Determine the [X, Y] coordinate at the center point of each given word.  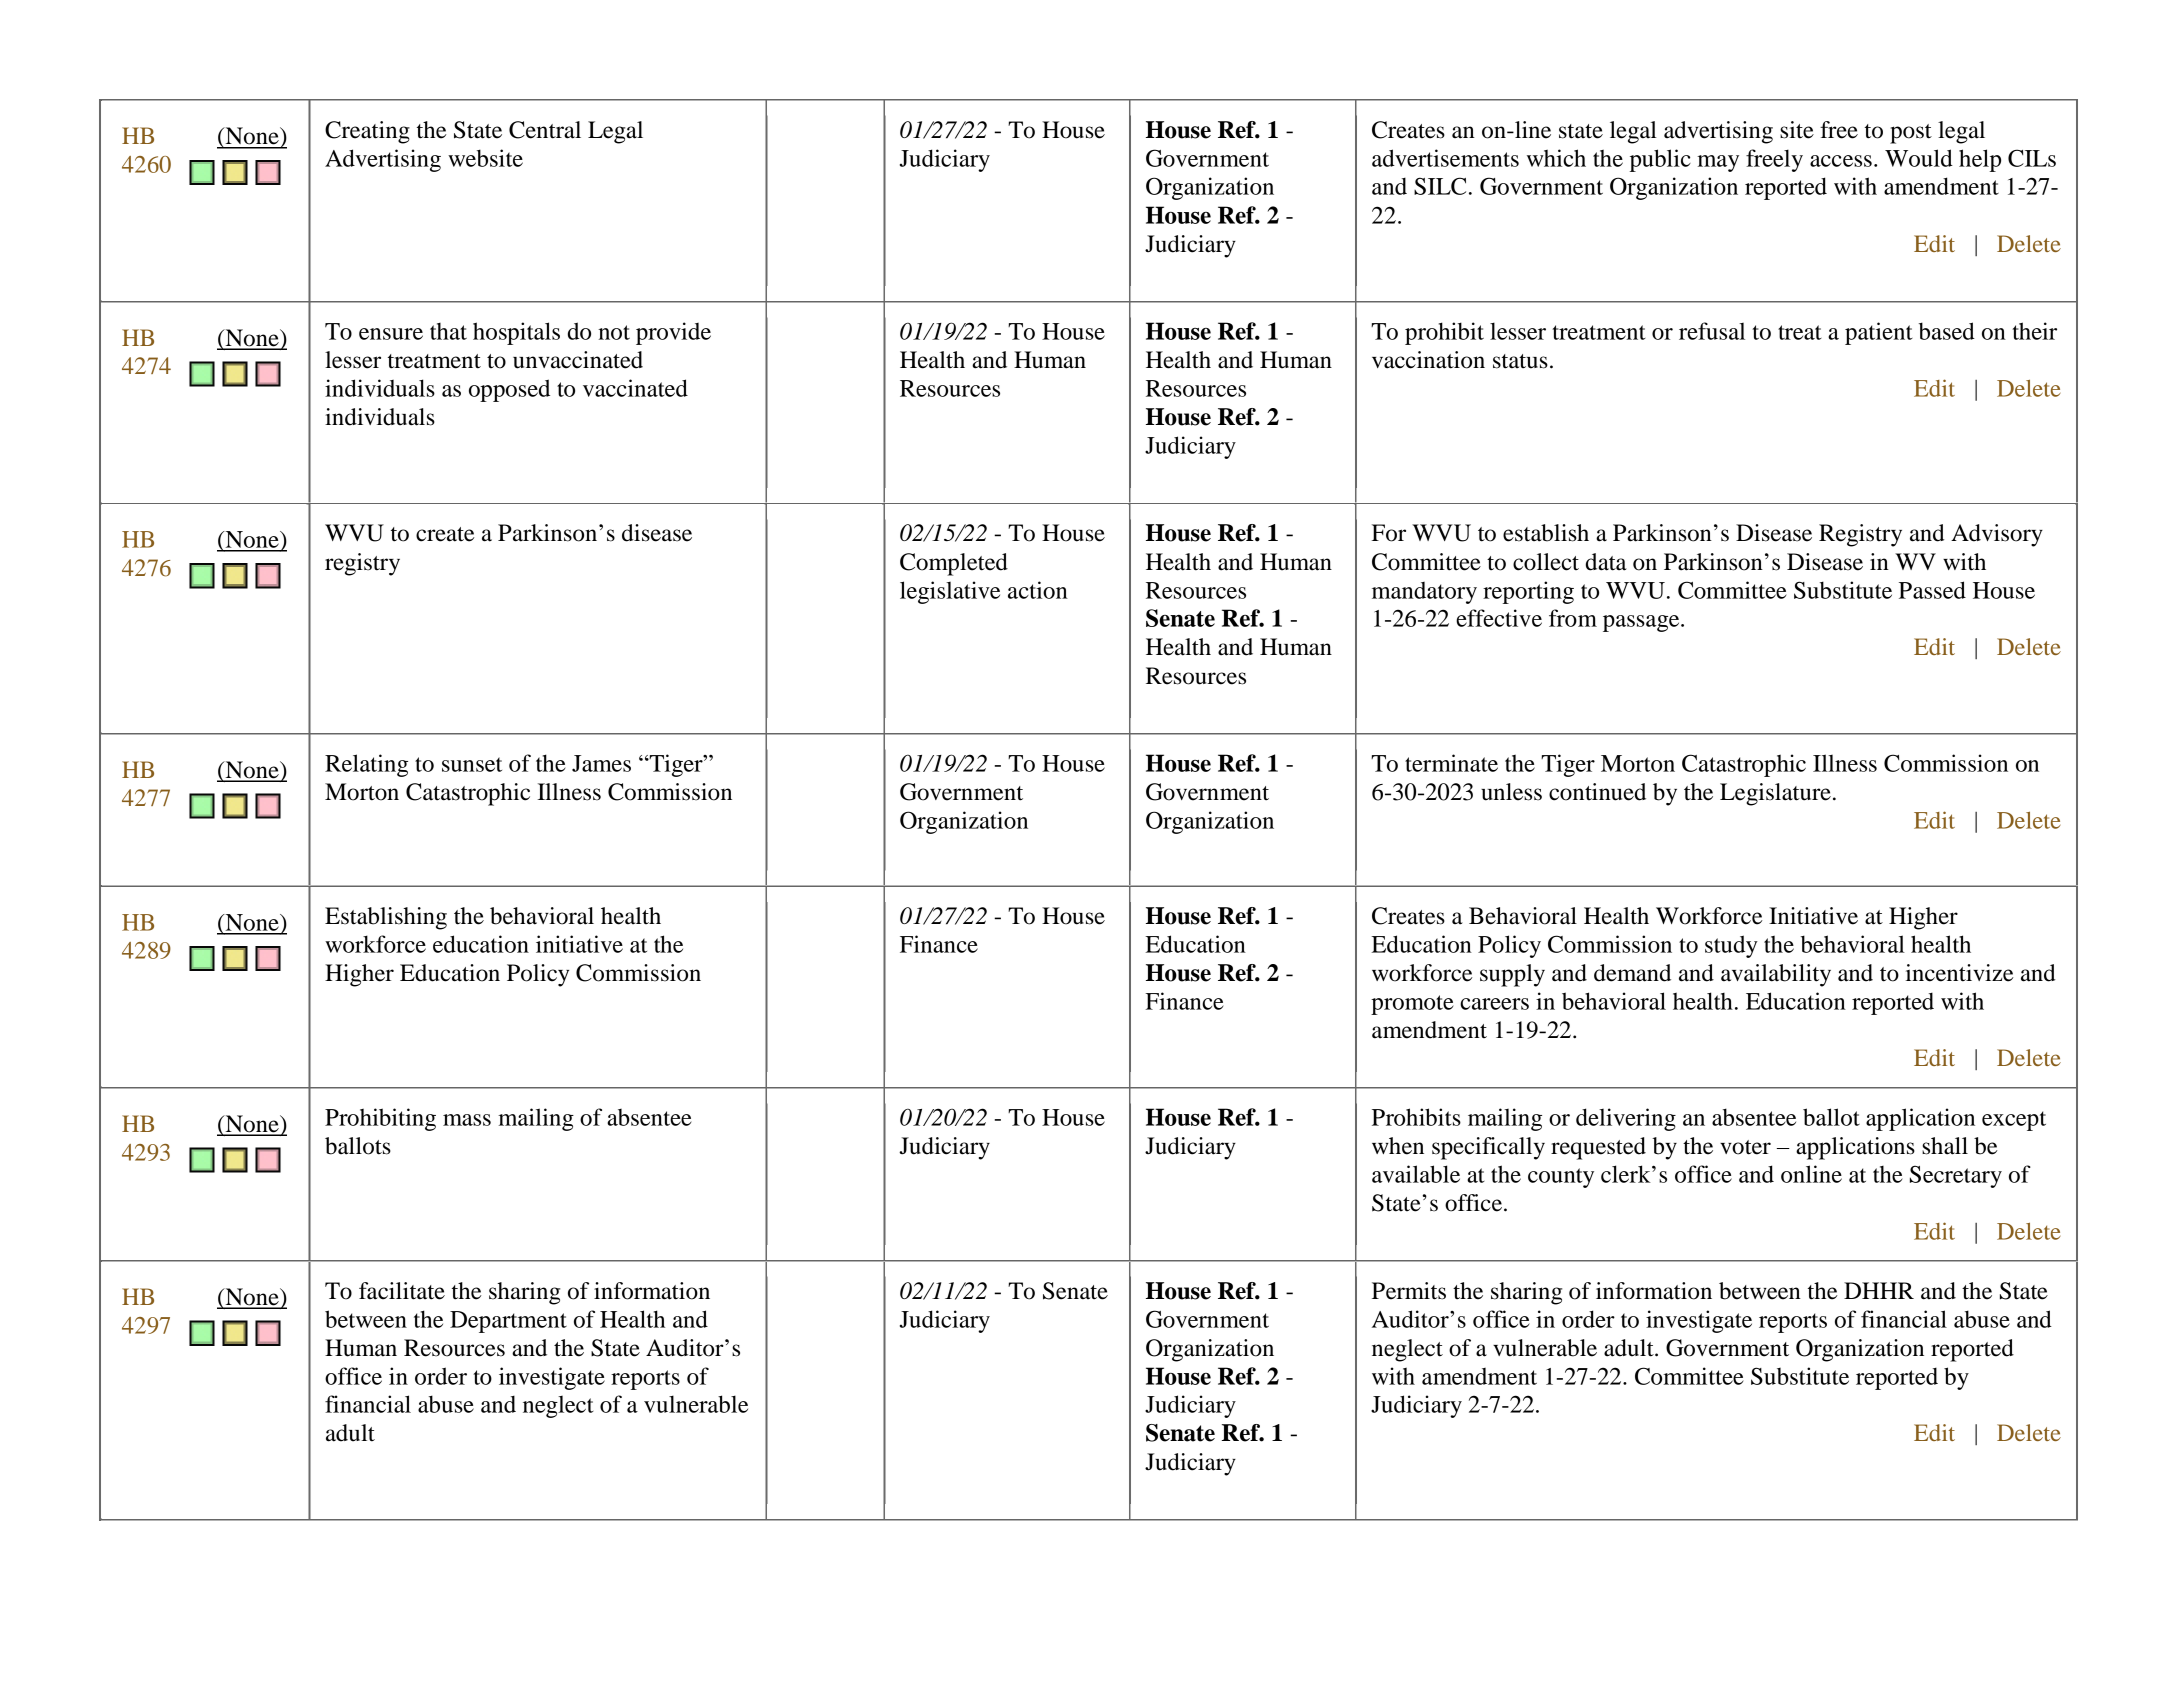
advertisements [1445, 158]
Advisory [1997, 535]
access [1841, 161]
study [1731, 946]
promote [1412, 1005]
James [601, 763]
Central [545, 130]
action [1038, 590]
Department [508, 1322]
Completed [954, 564]
